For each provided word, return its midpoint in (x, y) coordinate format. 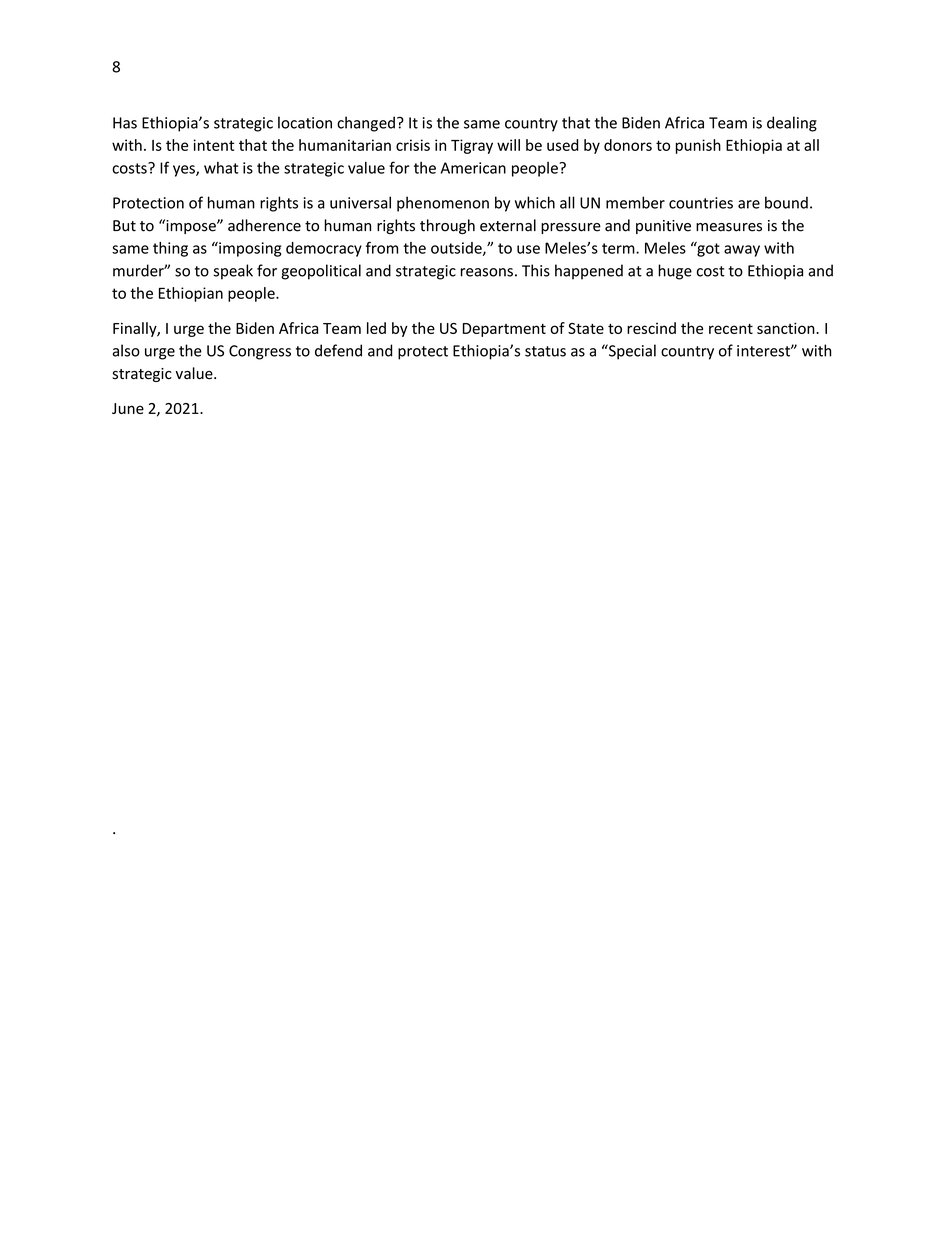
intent (213, 145)
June (128, 408)
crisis (413, 145)
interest (764, 351)
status (545, 351)
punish (698, 146)
